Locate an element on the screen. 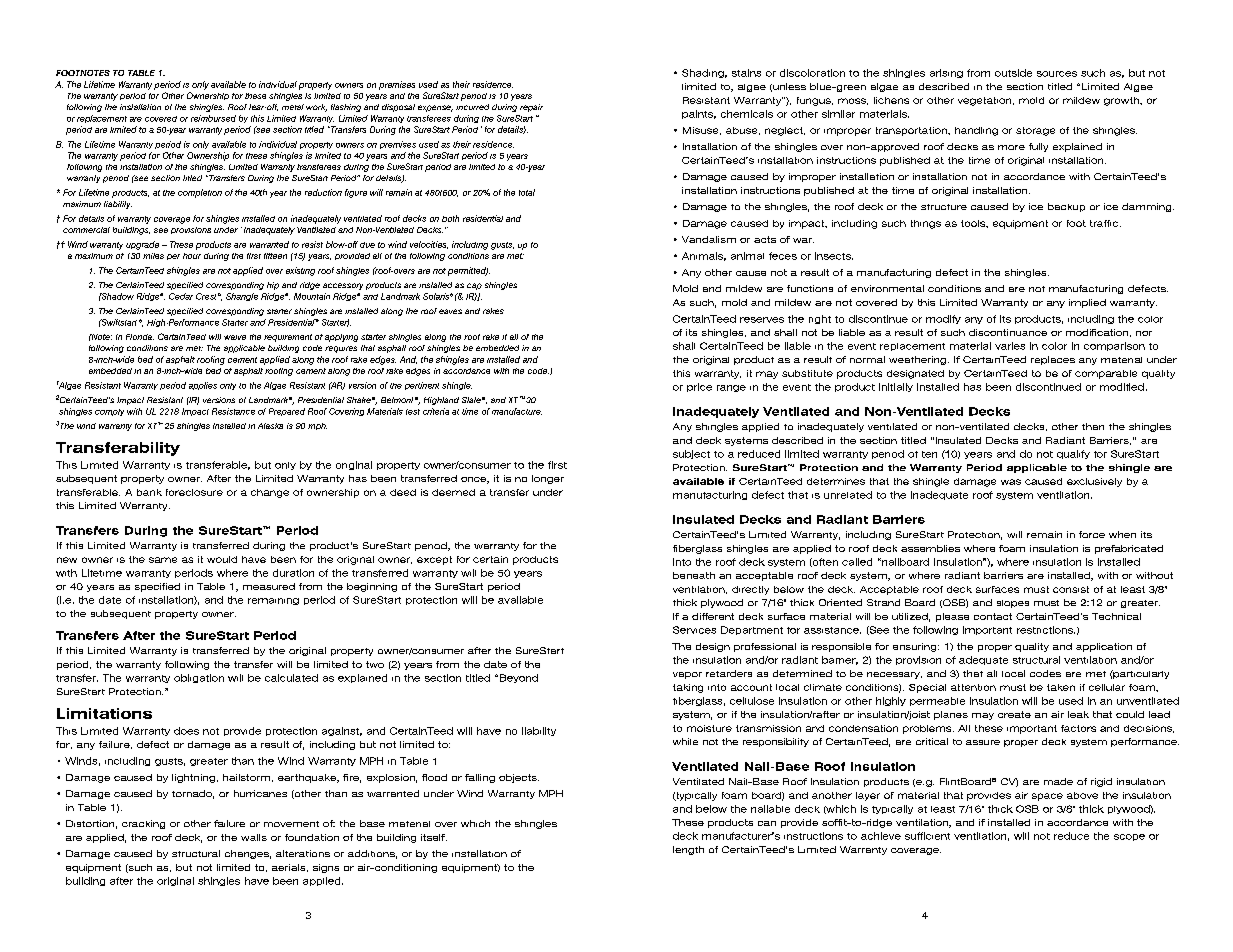 The height and width of the screenshot is (952, 1233). measured is located at coordinates (269, 586).
